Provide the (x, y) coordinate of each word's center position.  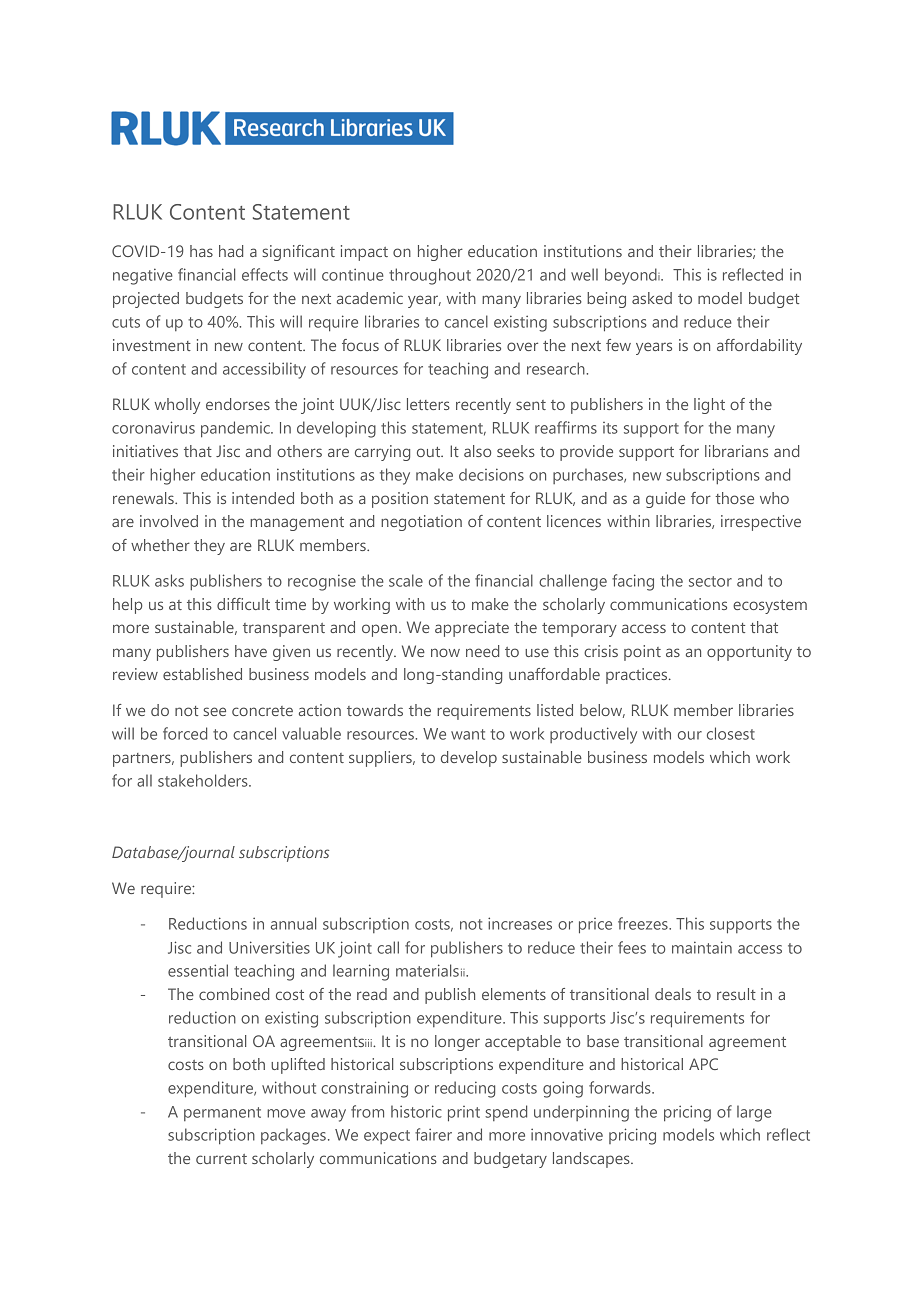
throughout (430, 276)
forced (185, 733)
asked (652, 298)
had (231, 251)
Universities (269, 947)
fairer (433, 1134)
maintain (702, 947)
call (388, 947)
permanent (222, 1114)
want (468, 734)
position (400, 500)
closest (731, 733)
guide (665, 500)
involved (169, 521)
